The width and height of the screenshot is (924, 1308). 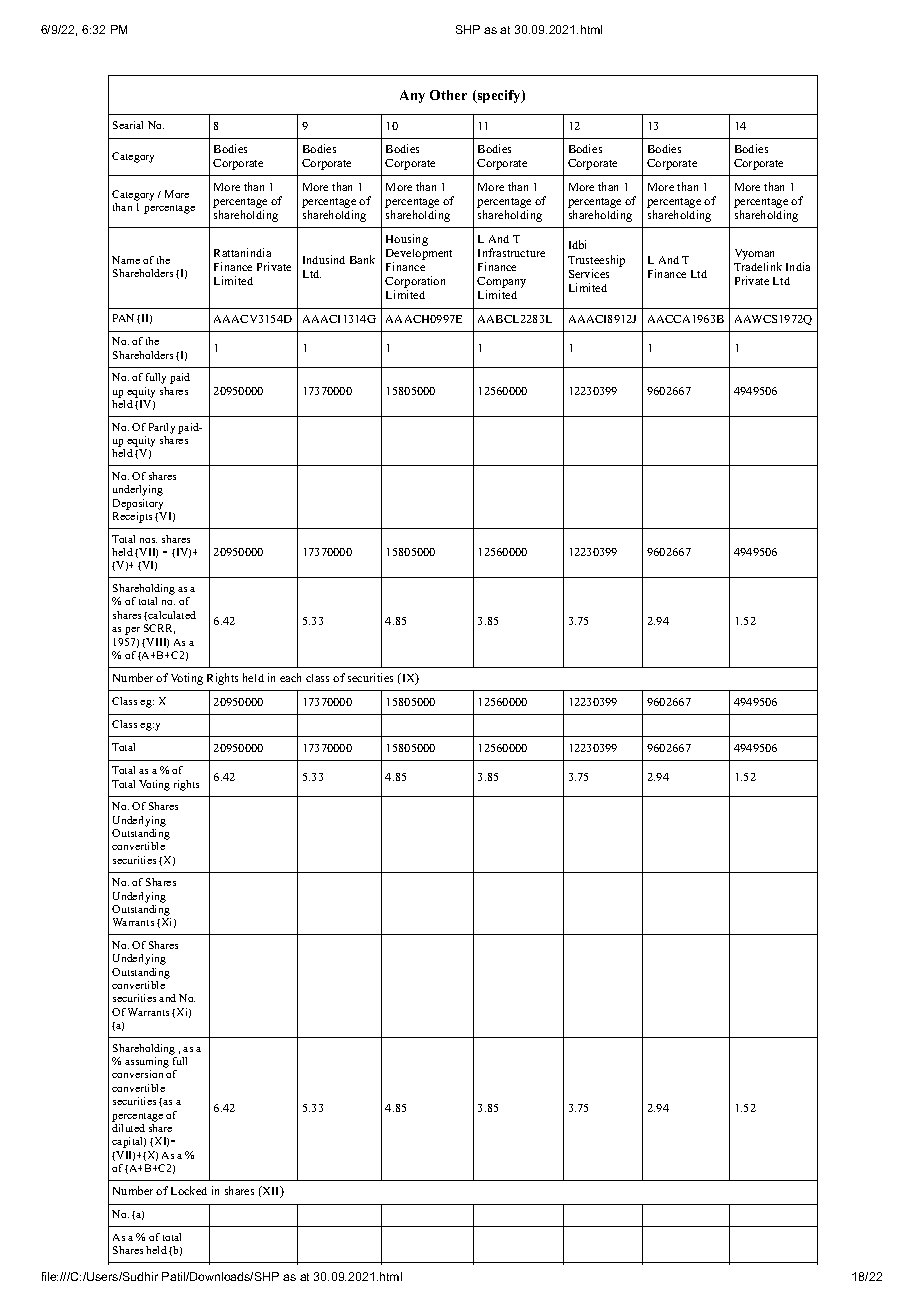 What do you see at coordinates (415, 283) in the screenshot?
I see `Corporation` at bounding box center [415, 283].
